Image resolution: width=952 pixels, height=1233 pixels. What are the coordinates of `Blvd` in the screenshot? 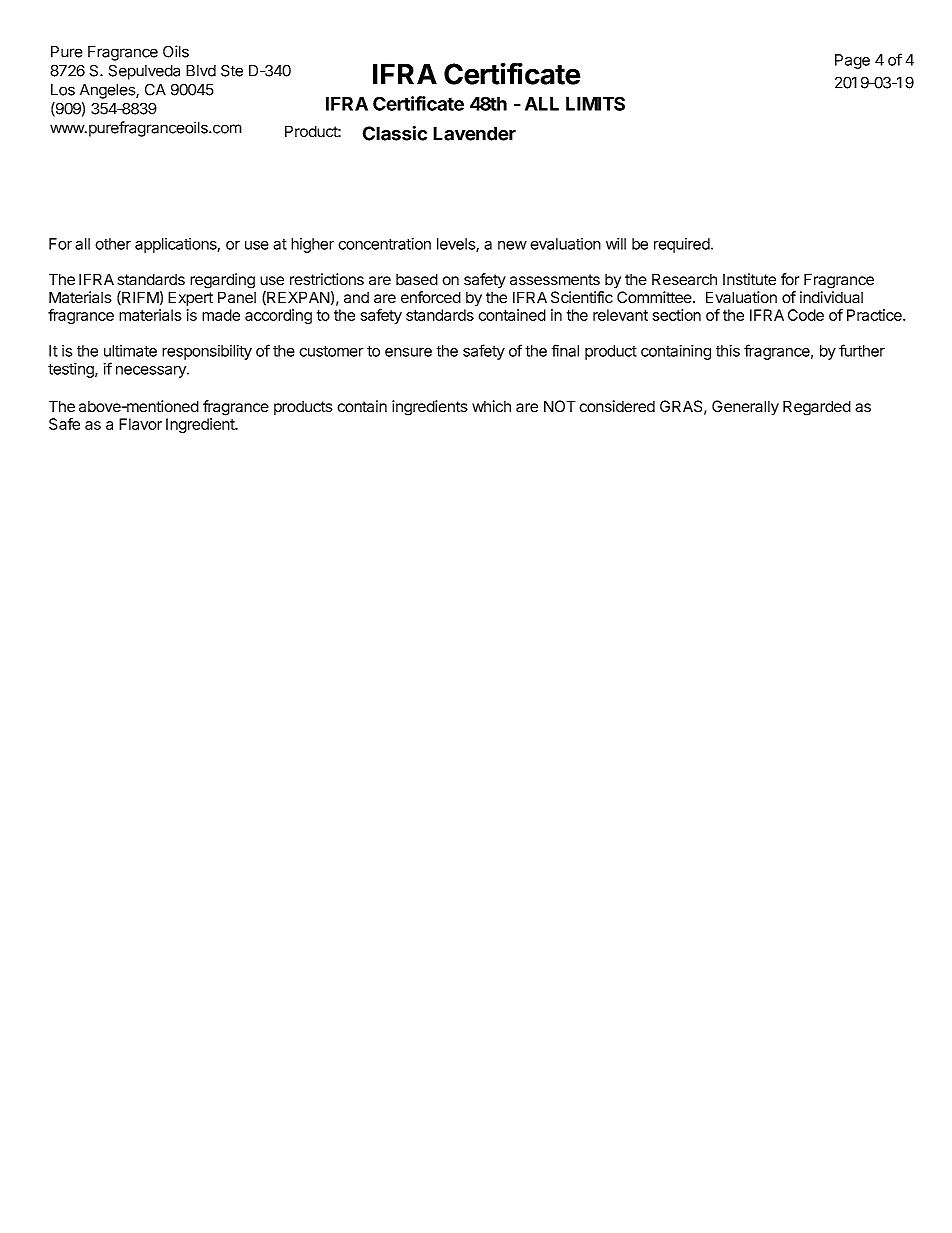 It's located at (201, 71).
